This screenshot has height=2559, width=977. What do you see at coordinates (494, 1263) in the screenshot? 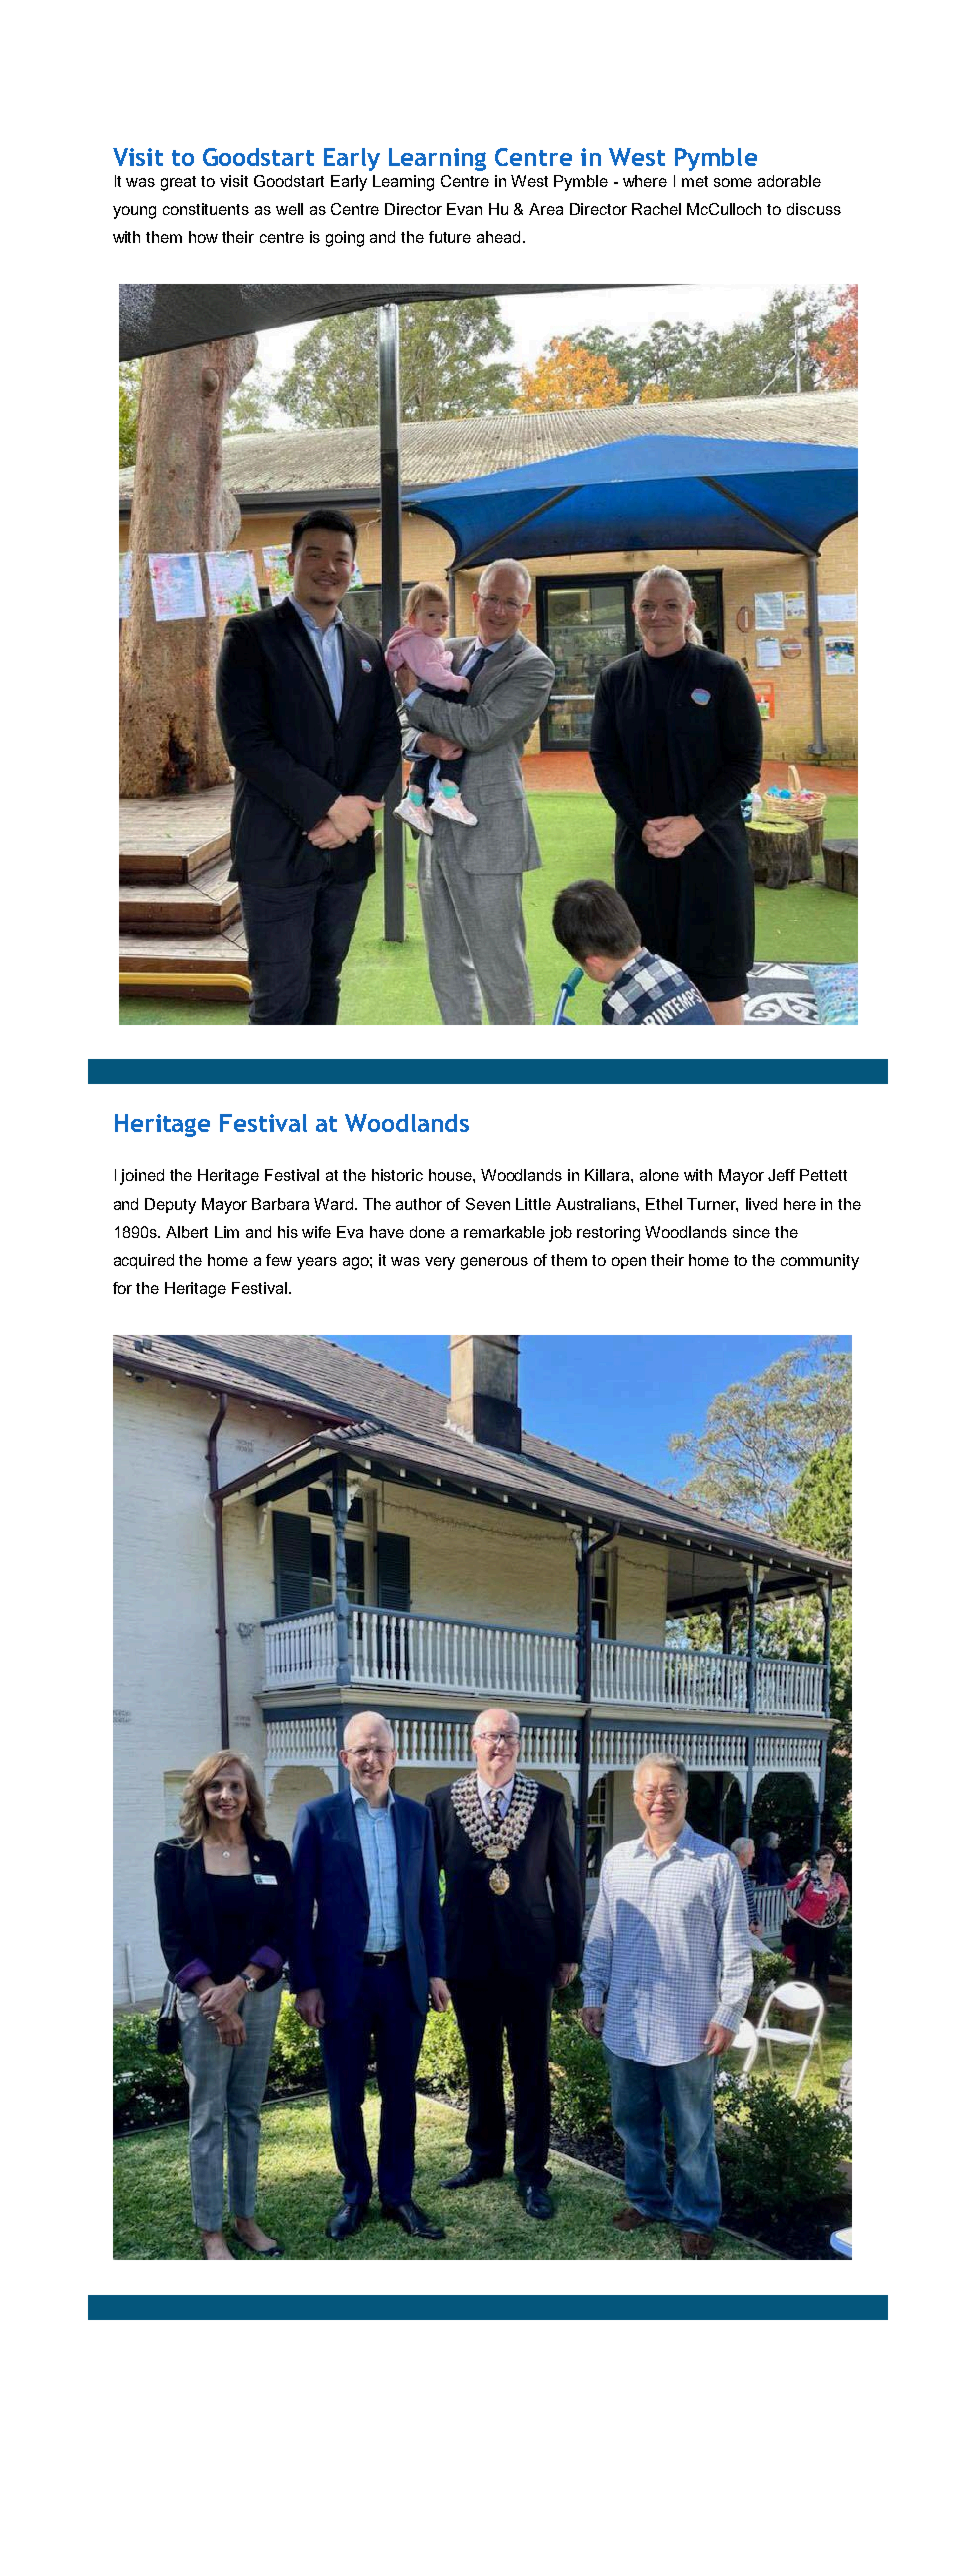
I see `generous` at bounding box center [494, 1263].
